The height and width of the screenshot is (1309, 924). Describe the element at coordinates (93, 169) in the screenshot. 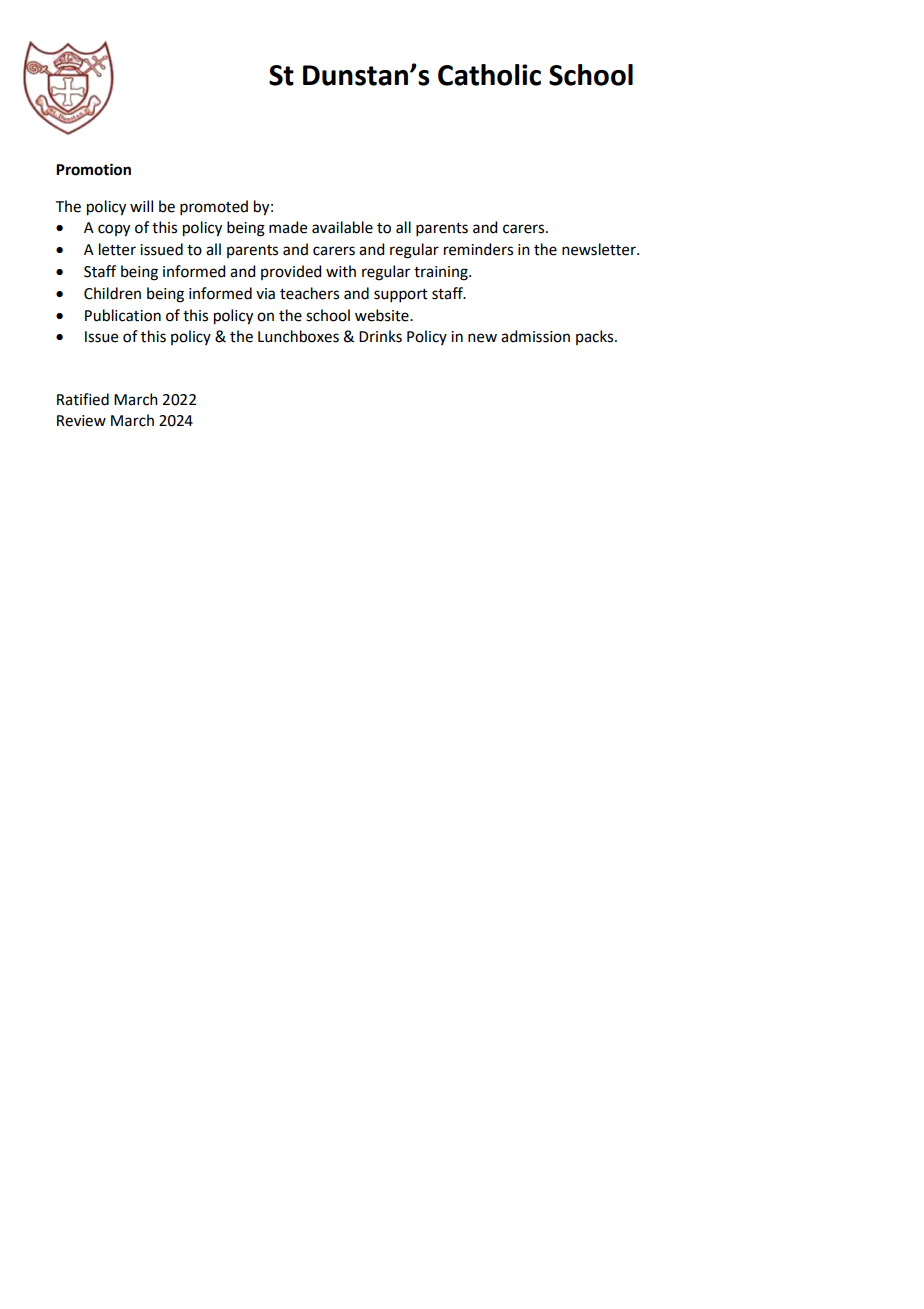

I see `Promotion` at that location.
